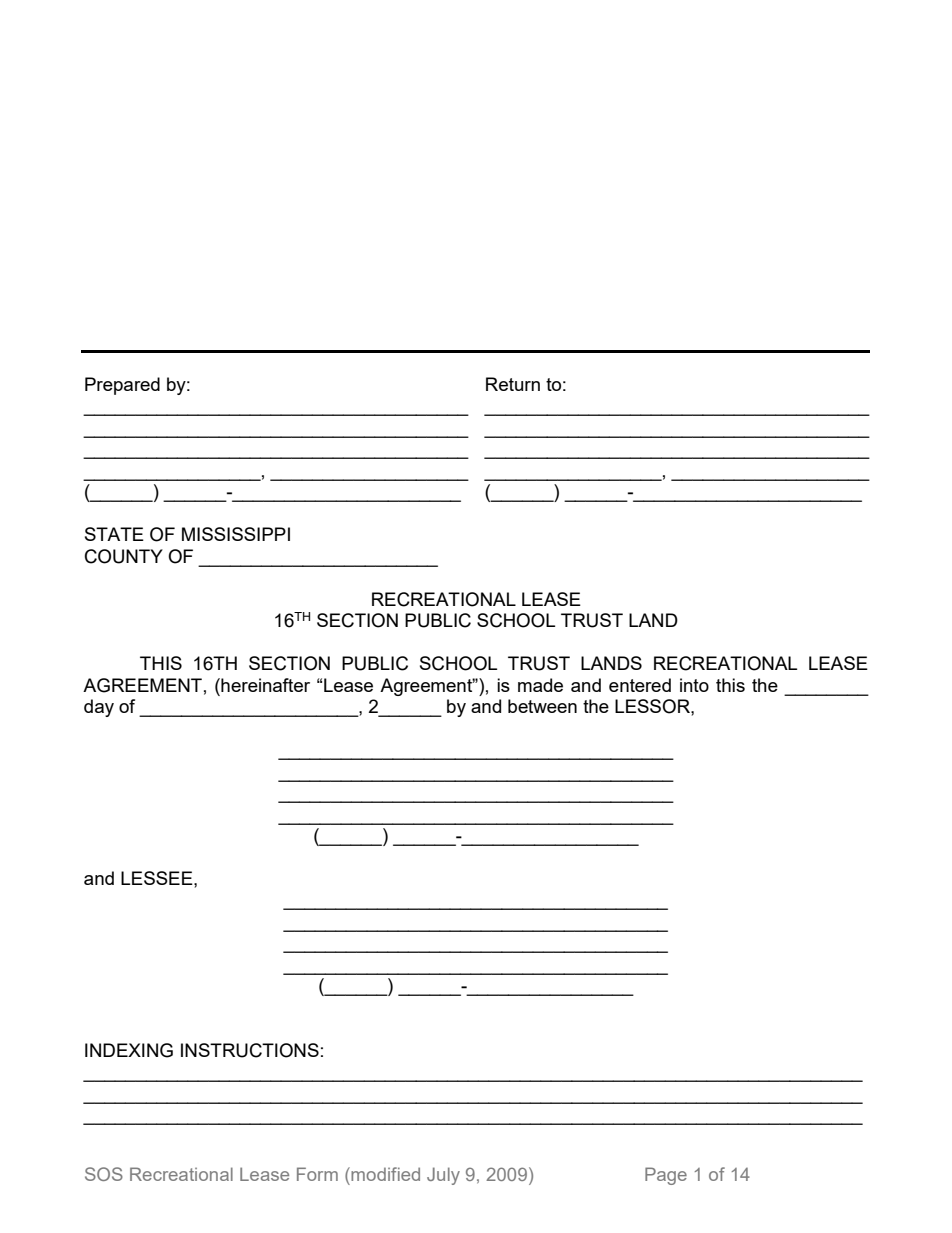 Image resolution: width=952 pixels, height=1233 pixels. I want to click on Return, so click(513, 384).
